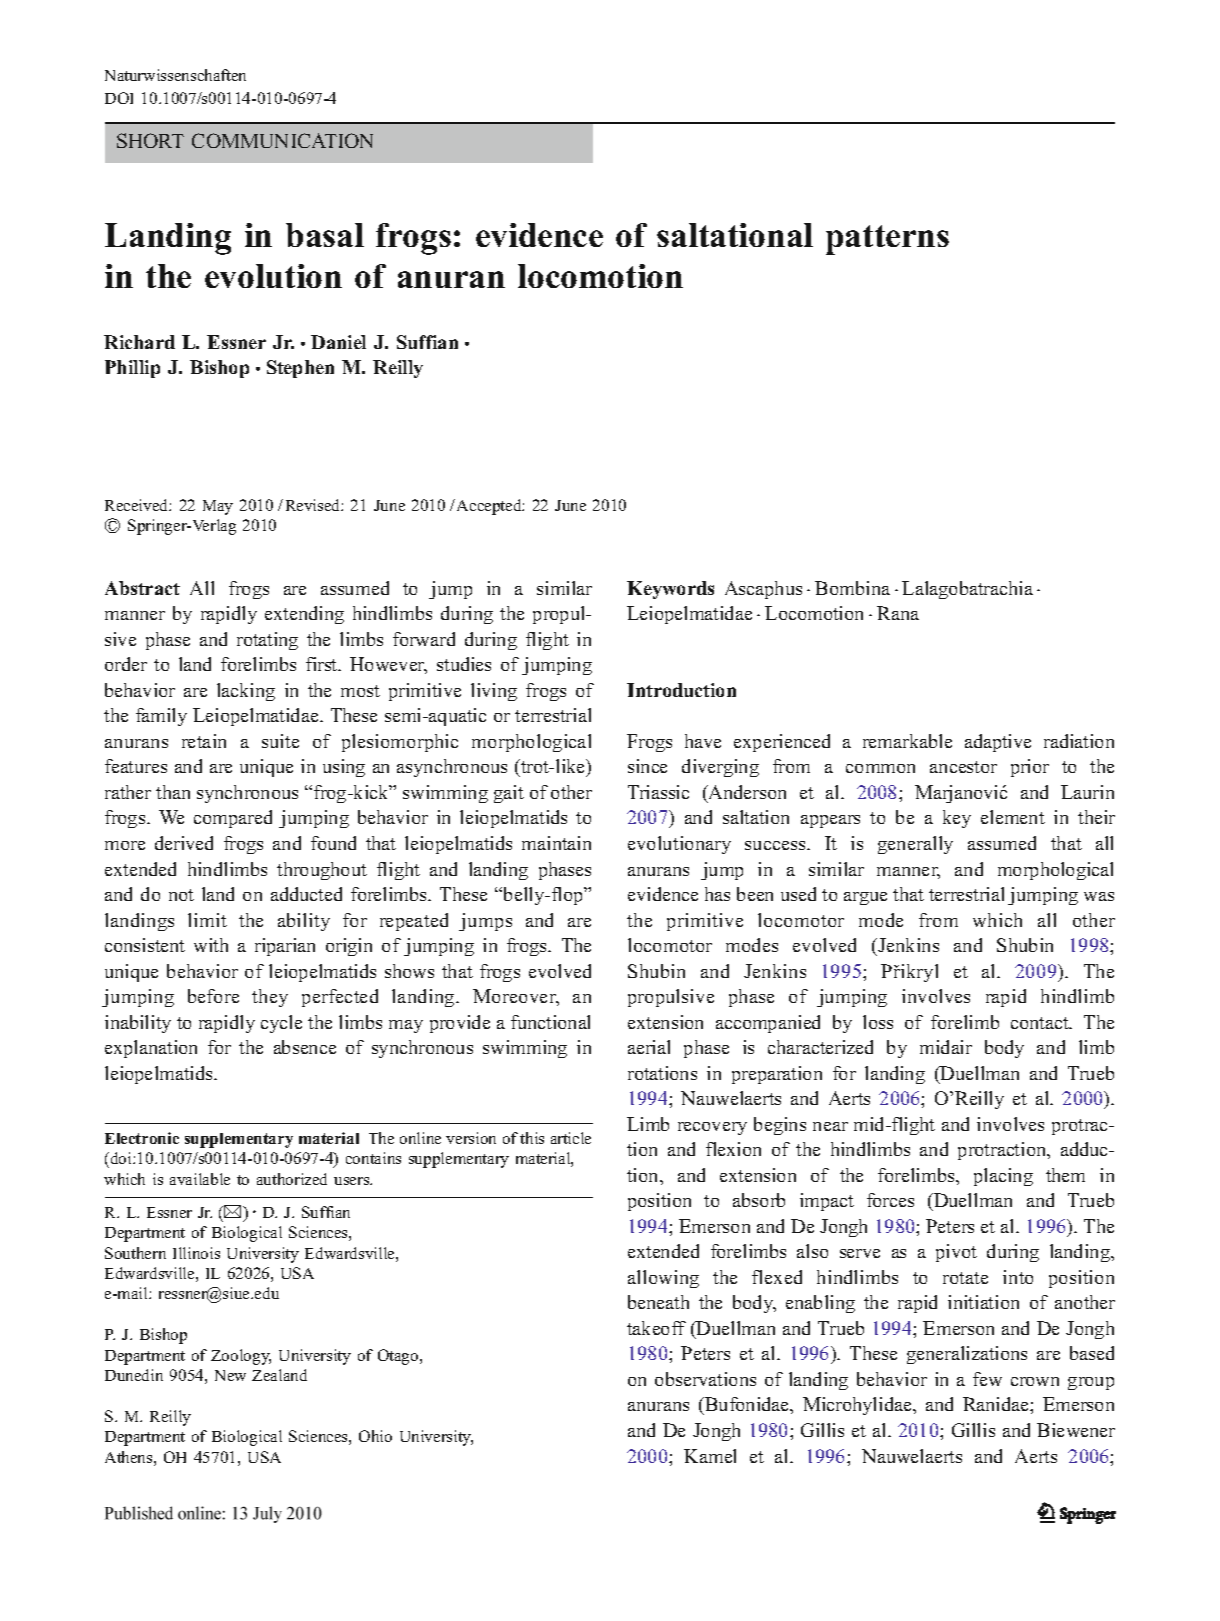  I want to click on New, so click(230, 1375).
